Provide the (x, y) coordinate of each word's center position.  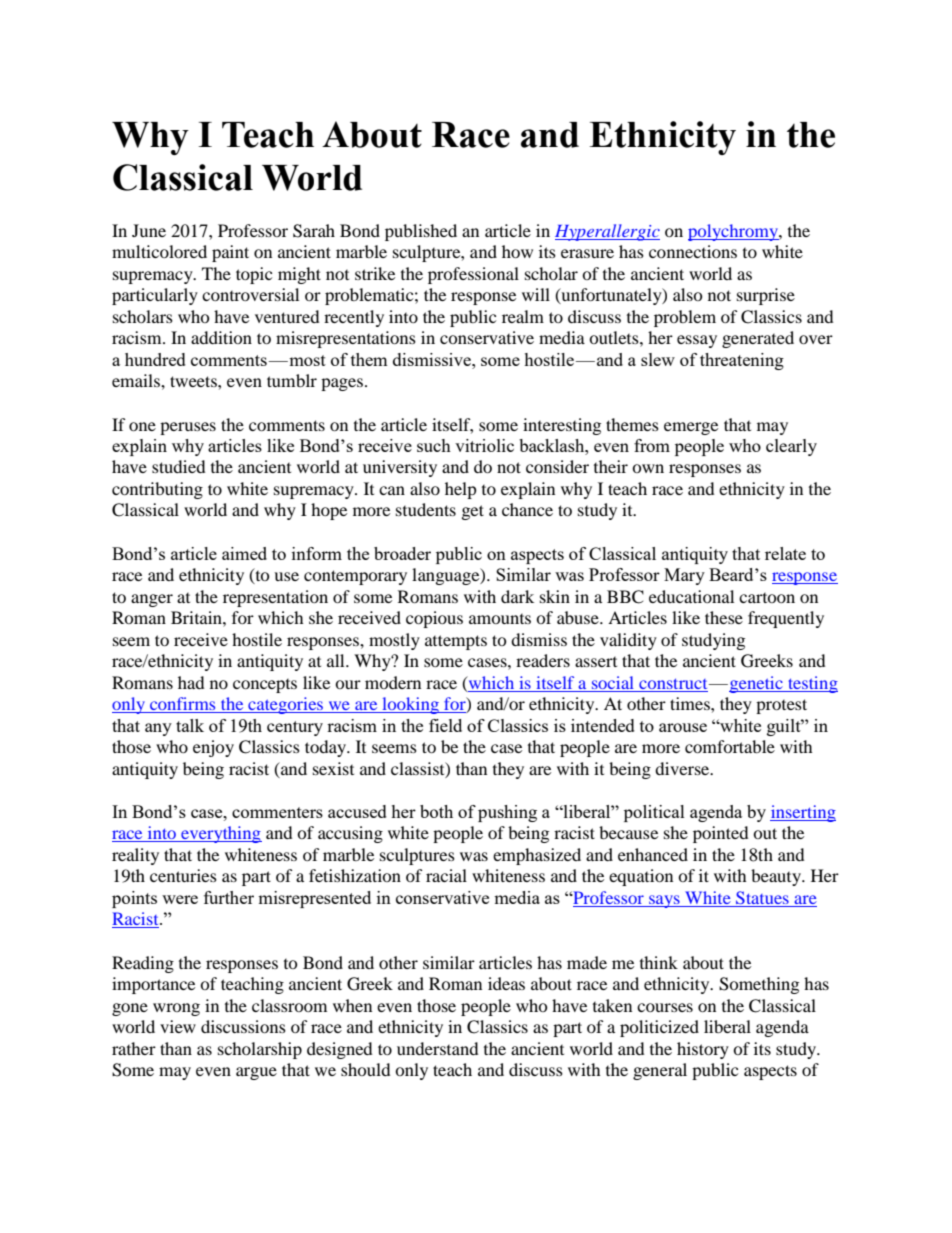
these (724, 617)
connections (693, 251)
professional (473, 275)
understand (438, 1048)
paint (230, 253)
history (703, 1050)
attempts (456, 642)
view (178, 1026)
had (191, 682)
